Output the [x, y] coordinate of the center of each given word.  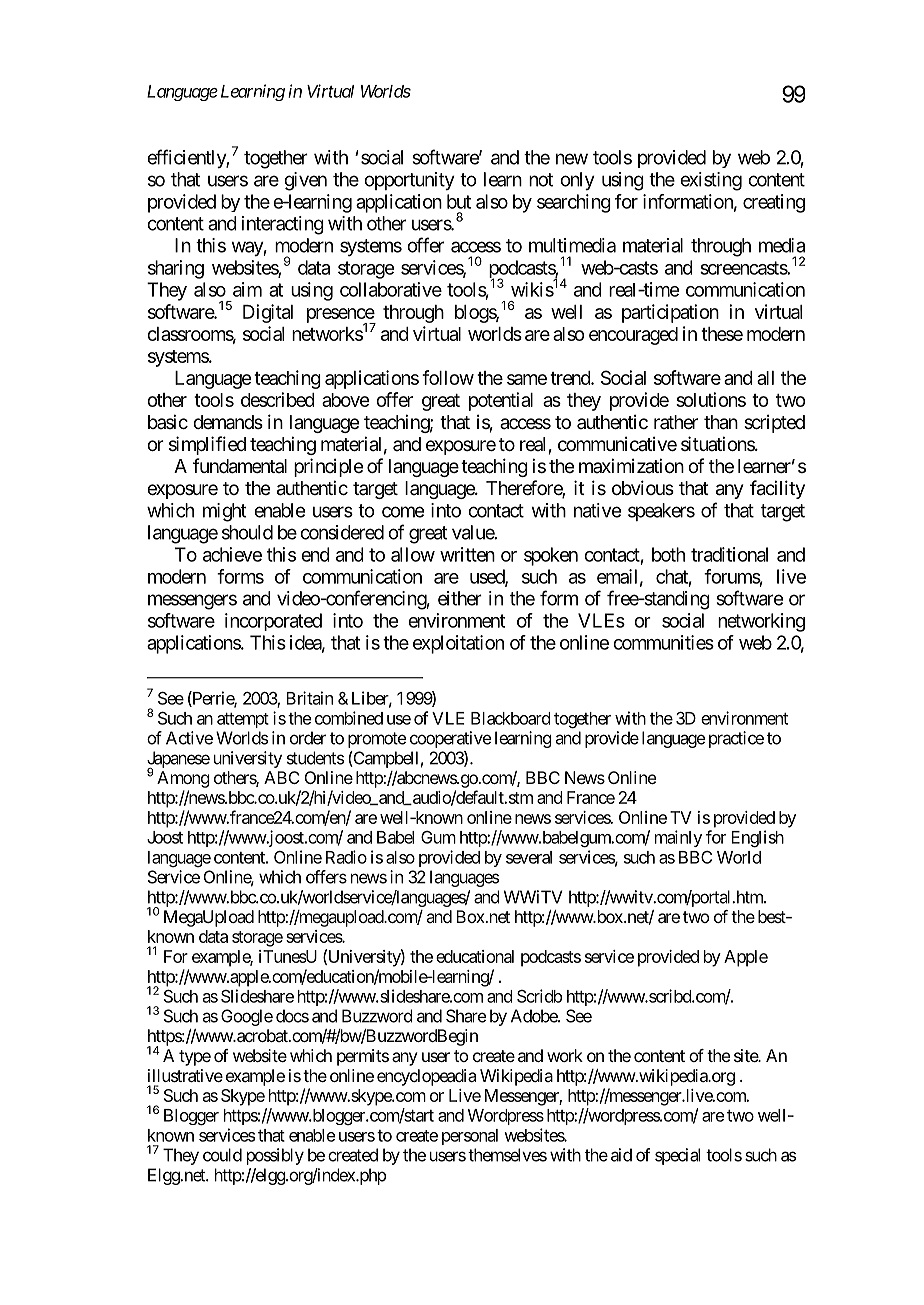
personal [470, 1137]
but [459, 201]
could [222, 1155]
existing [711, 181]
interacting [283, 225]
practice [734, 739]
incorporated [273, 622]
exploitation [458, 644]
